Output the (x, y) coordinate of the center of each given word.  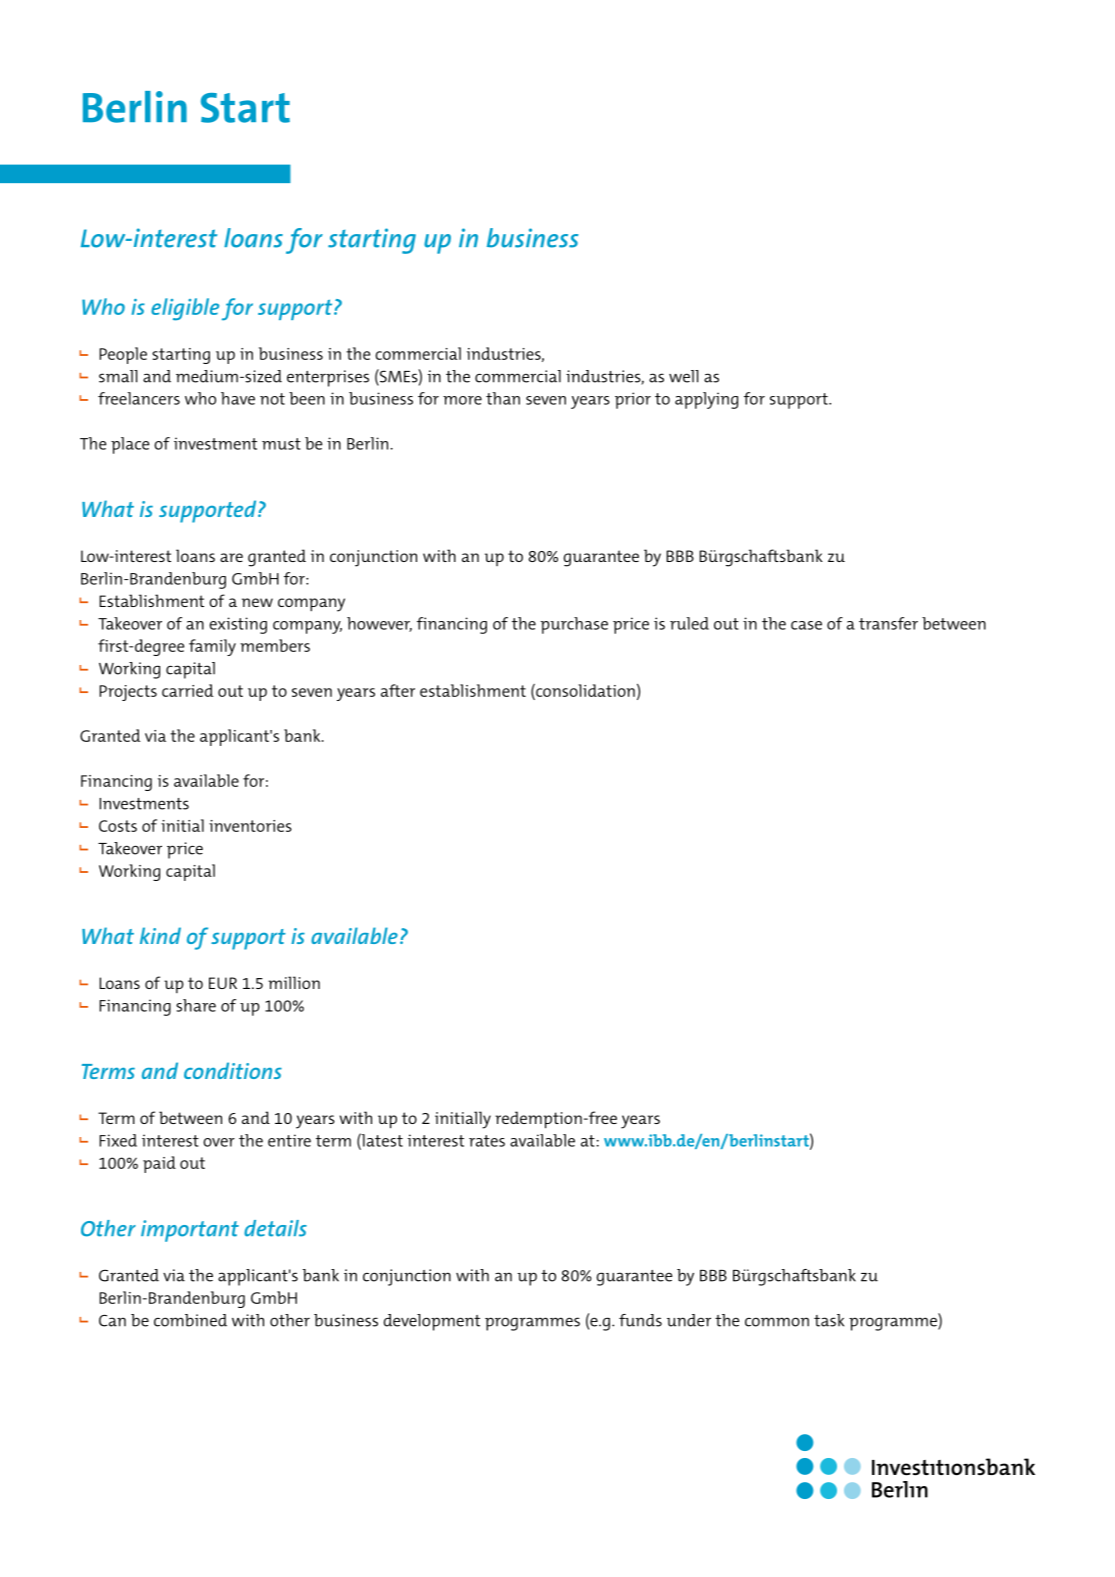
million (294, 982)
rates (487, 1141)
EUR (223, 983)
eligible (185, 309)
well (683, 376)
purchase (574, 625)
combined (190, 1320)
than (503, 398)
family (212, 647)
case (806, 625)
